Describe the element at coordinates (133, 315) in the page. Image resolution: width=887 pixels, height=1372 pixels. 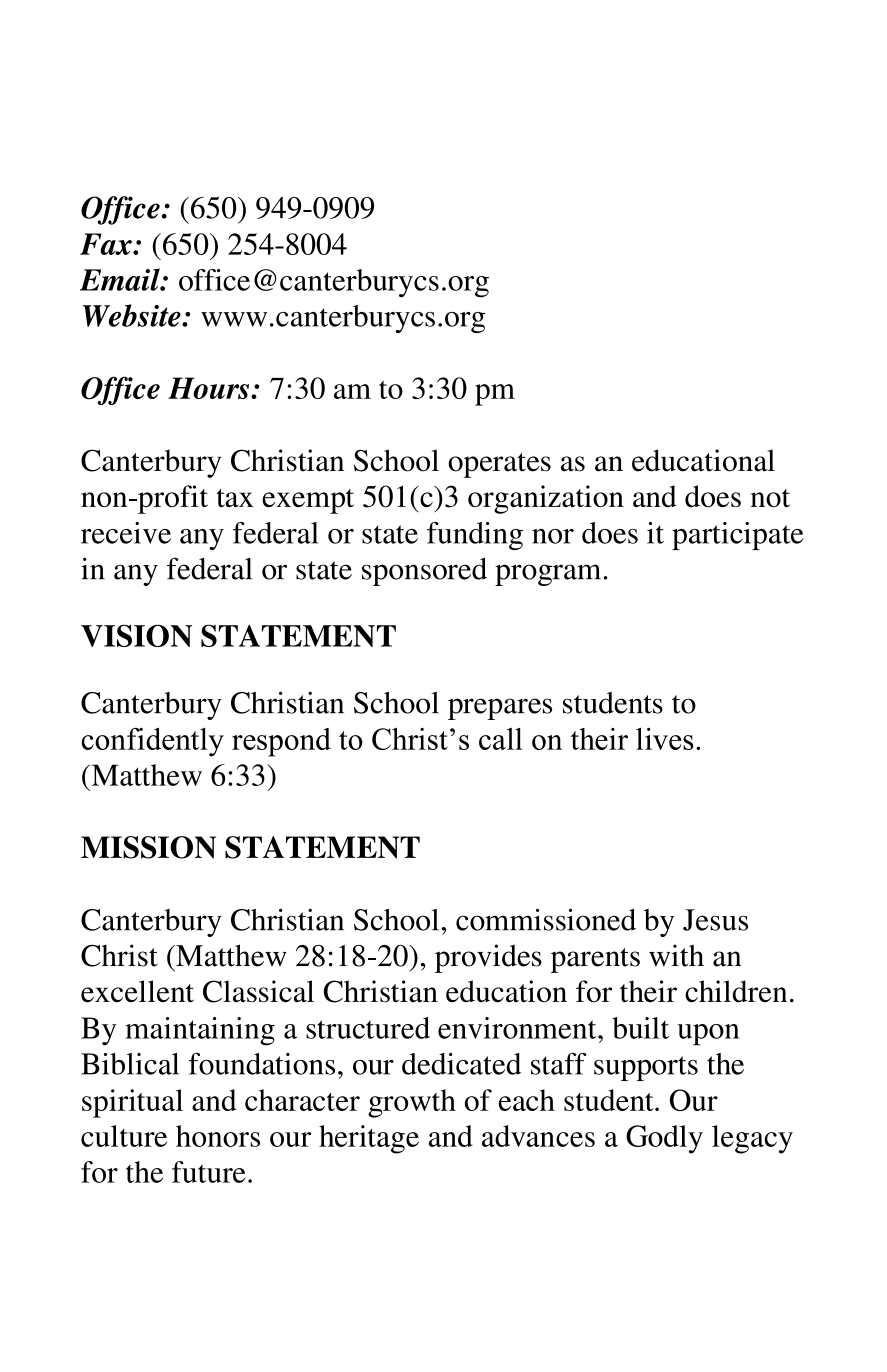
I see `Website` at that location.
